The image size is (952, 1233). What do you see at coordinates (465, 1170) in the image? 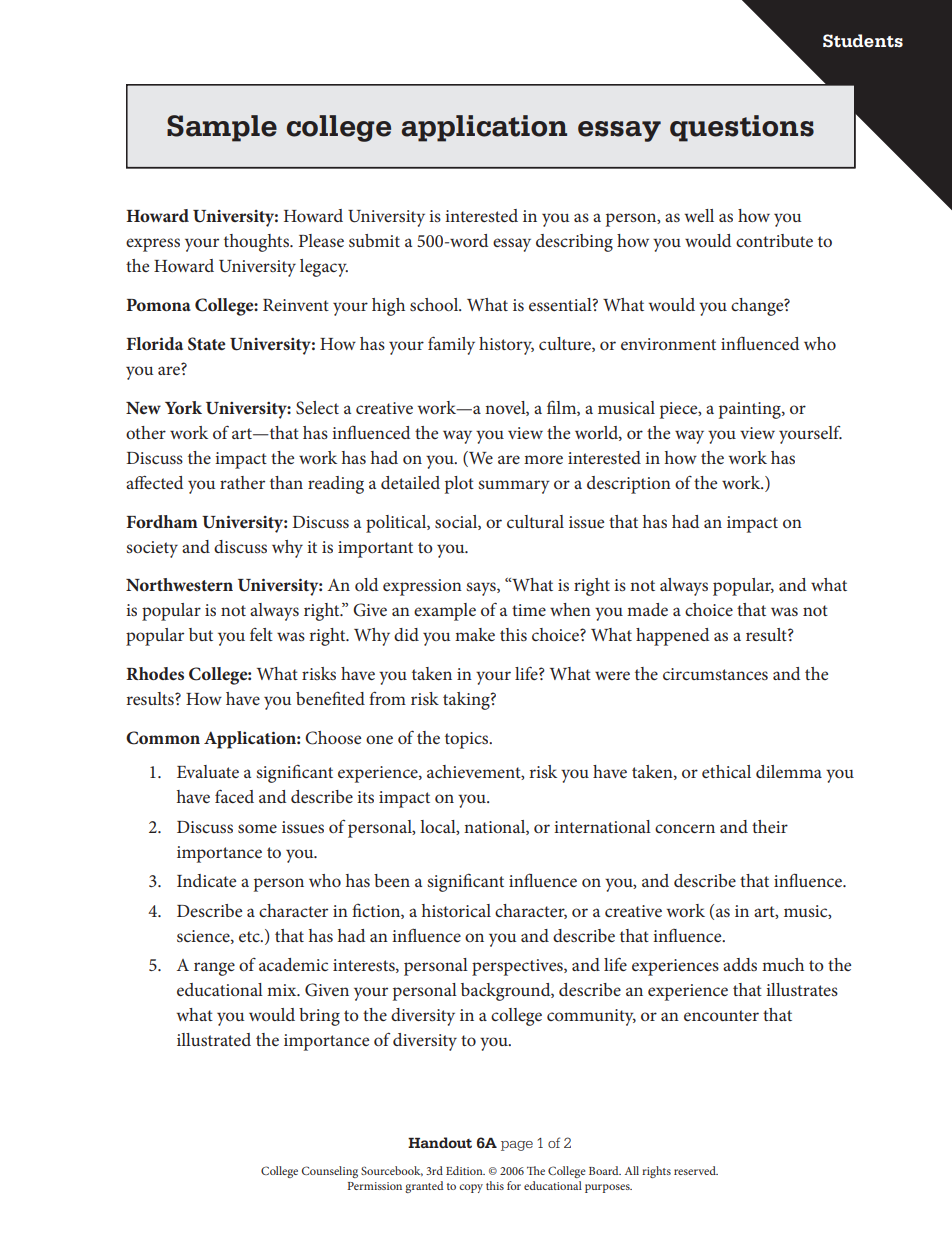
I see `Edition` at bounding box center [465, 1170].
